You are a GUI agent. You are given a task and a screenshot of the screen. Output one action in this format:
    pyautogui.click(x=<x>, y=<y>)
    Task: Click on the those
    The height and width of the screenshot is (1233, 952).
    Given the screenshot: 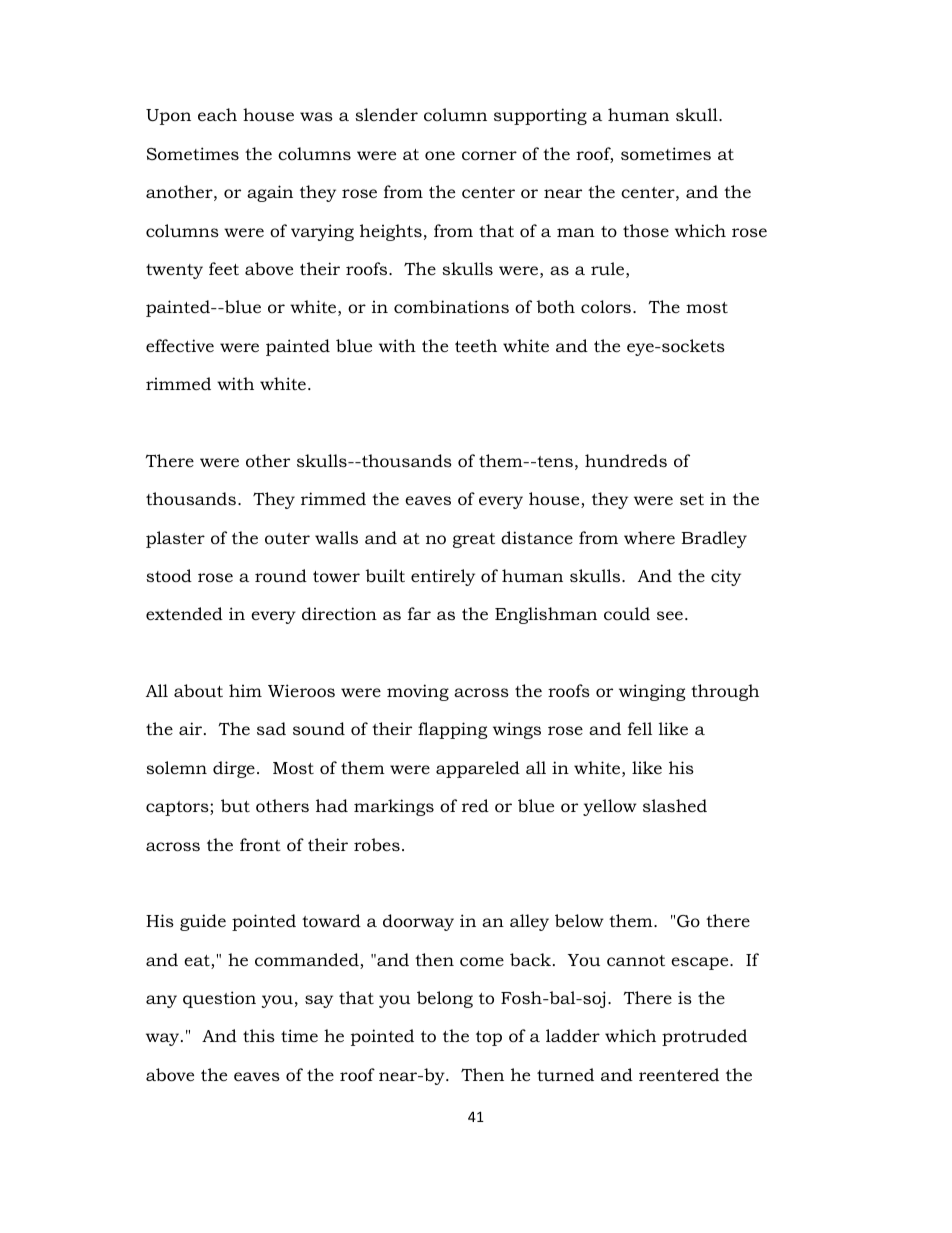 What is the action you would take?
    pyautogui.click(x=646, y=230)
